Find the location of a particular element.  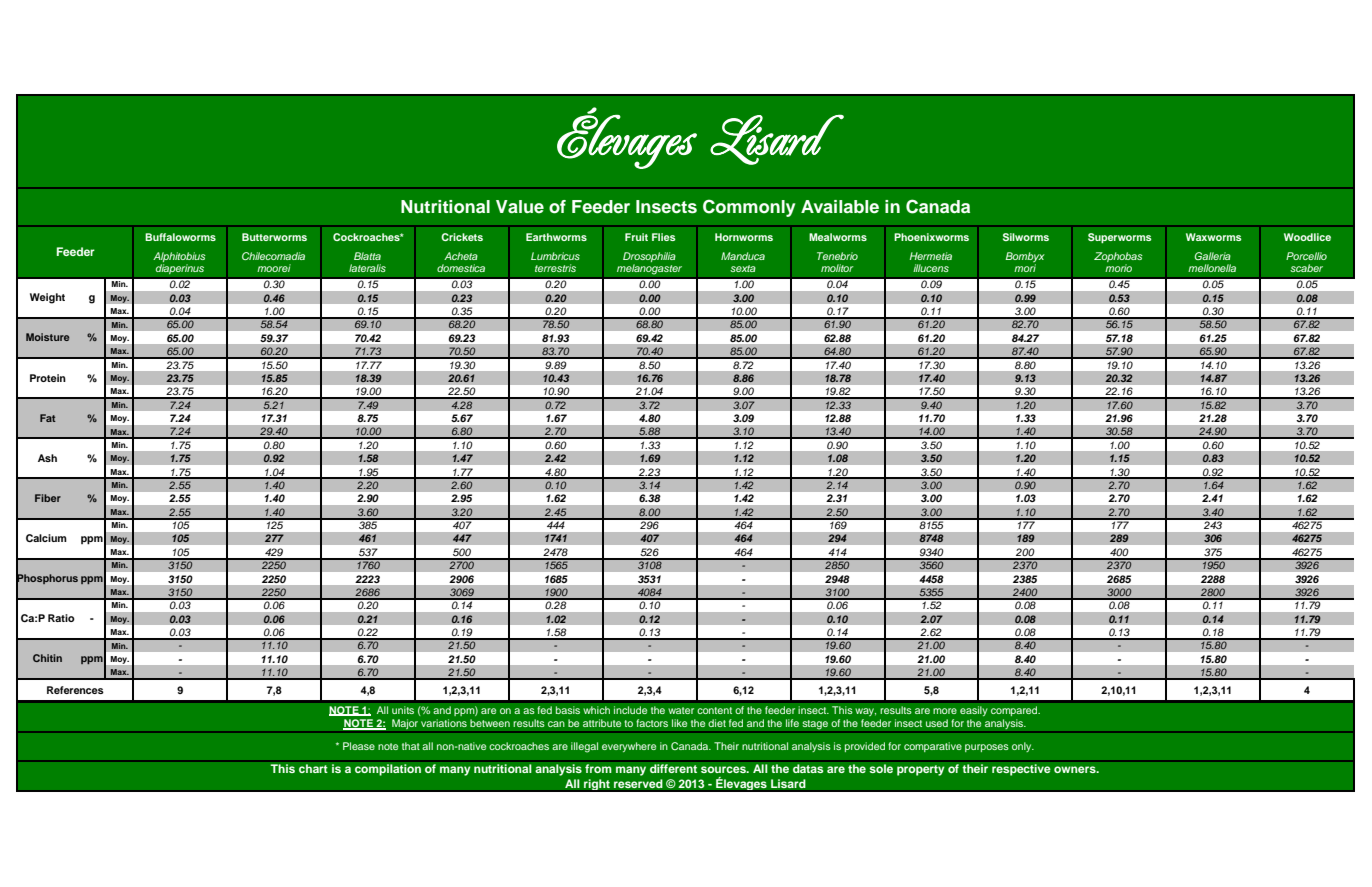

Flies is located at coordinates (664, 237).
